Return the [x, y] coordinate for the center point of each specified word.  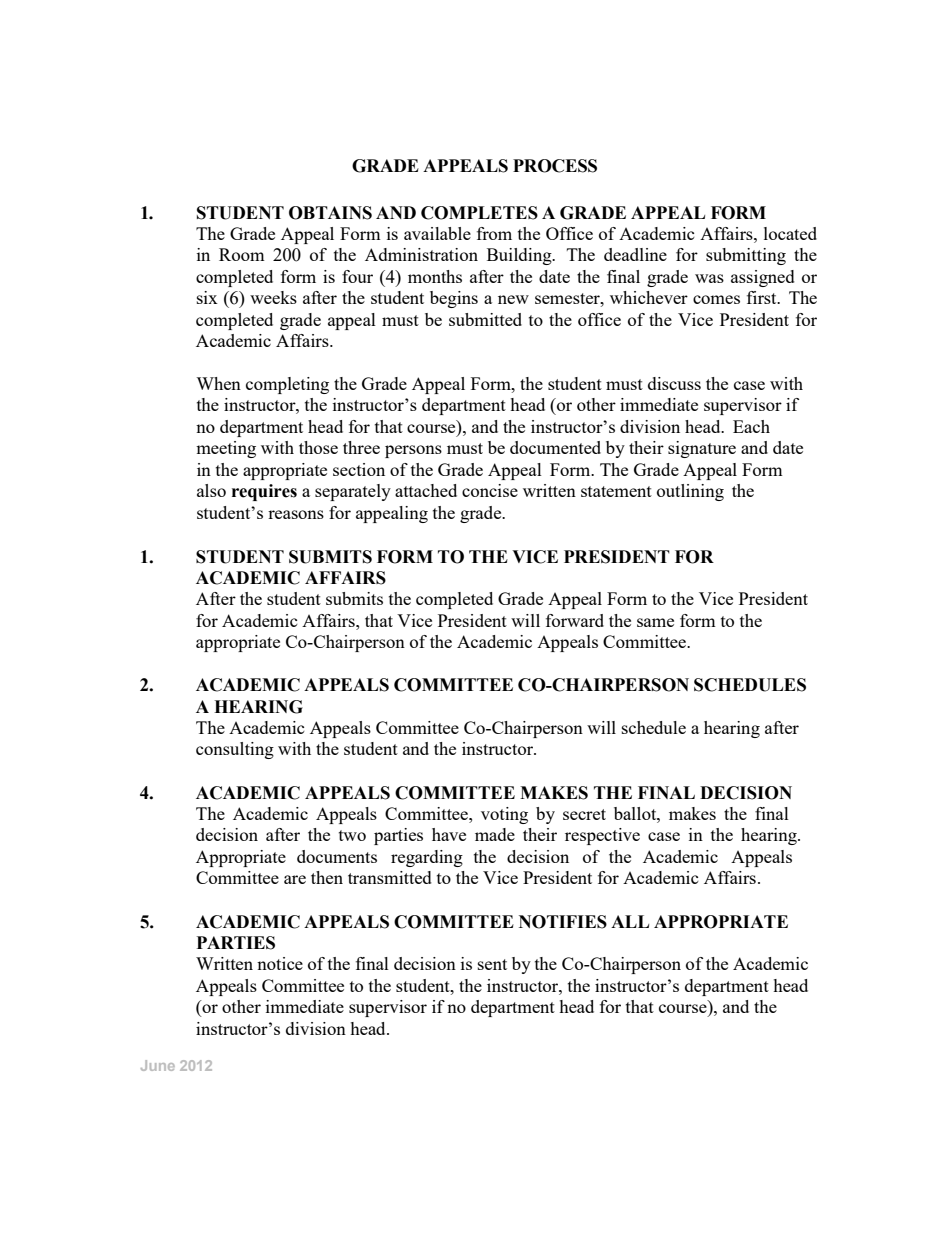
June [158, 1065]
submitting [746, 256]
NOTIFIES [563, 922]
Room [242, 254]
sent [492, 964]
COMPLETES [479, 213]
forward [575, 620]
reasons [296, 514]
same [655, 622]
